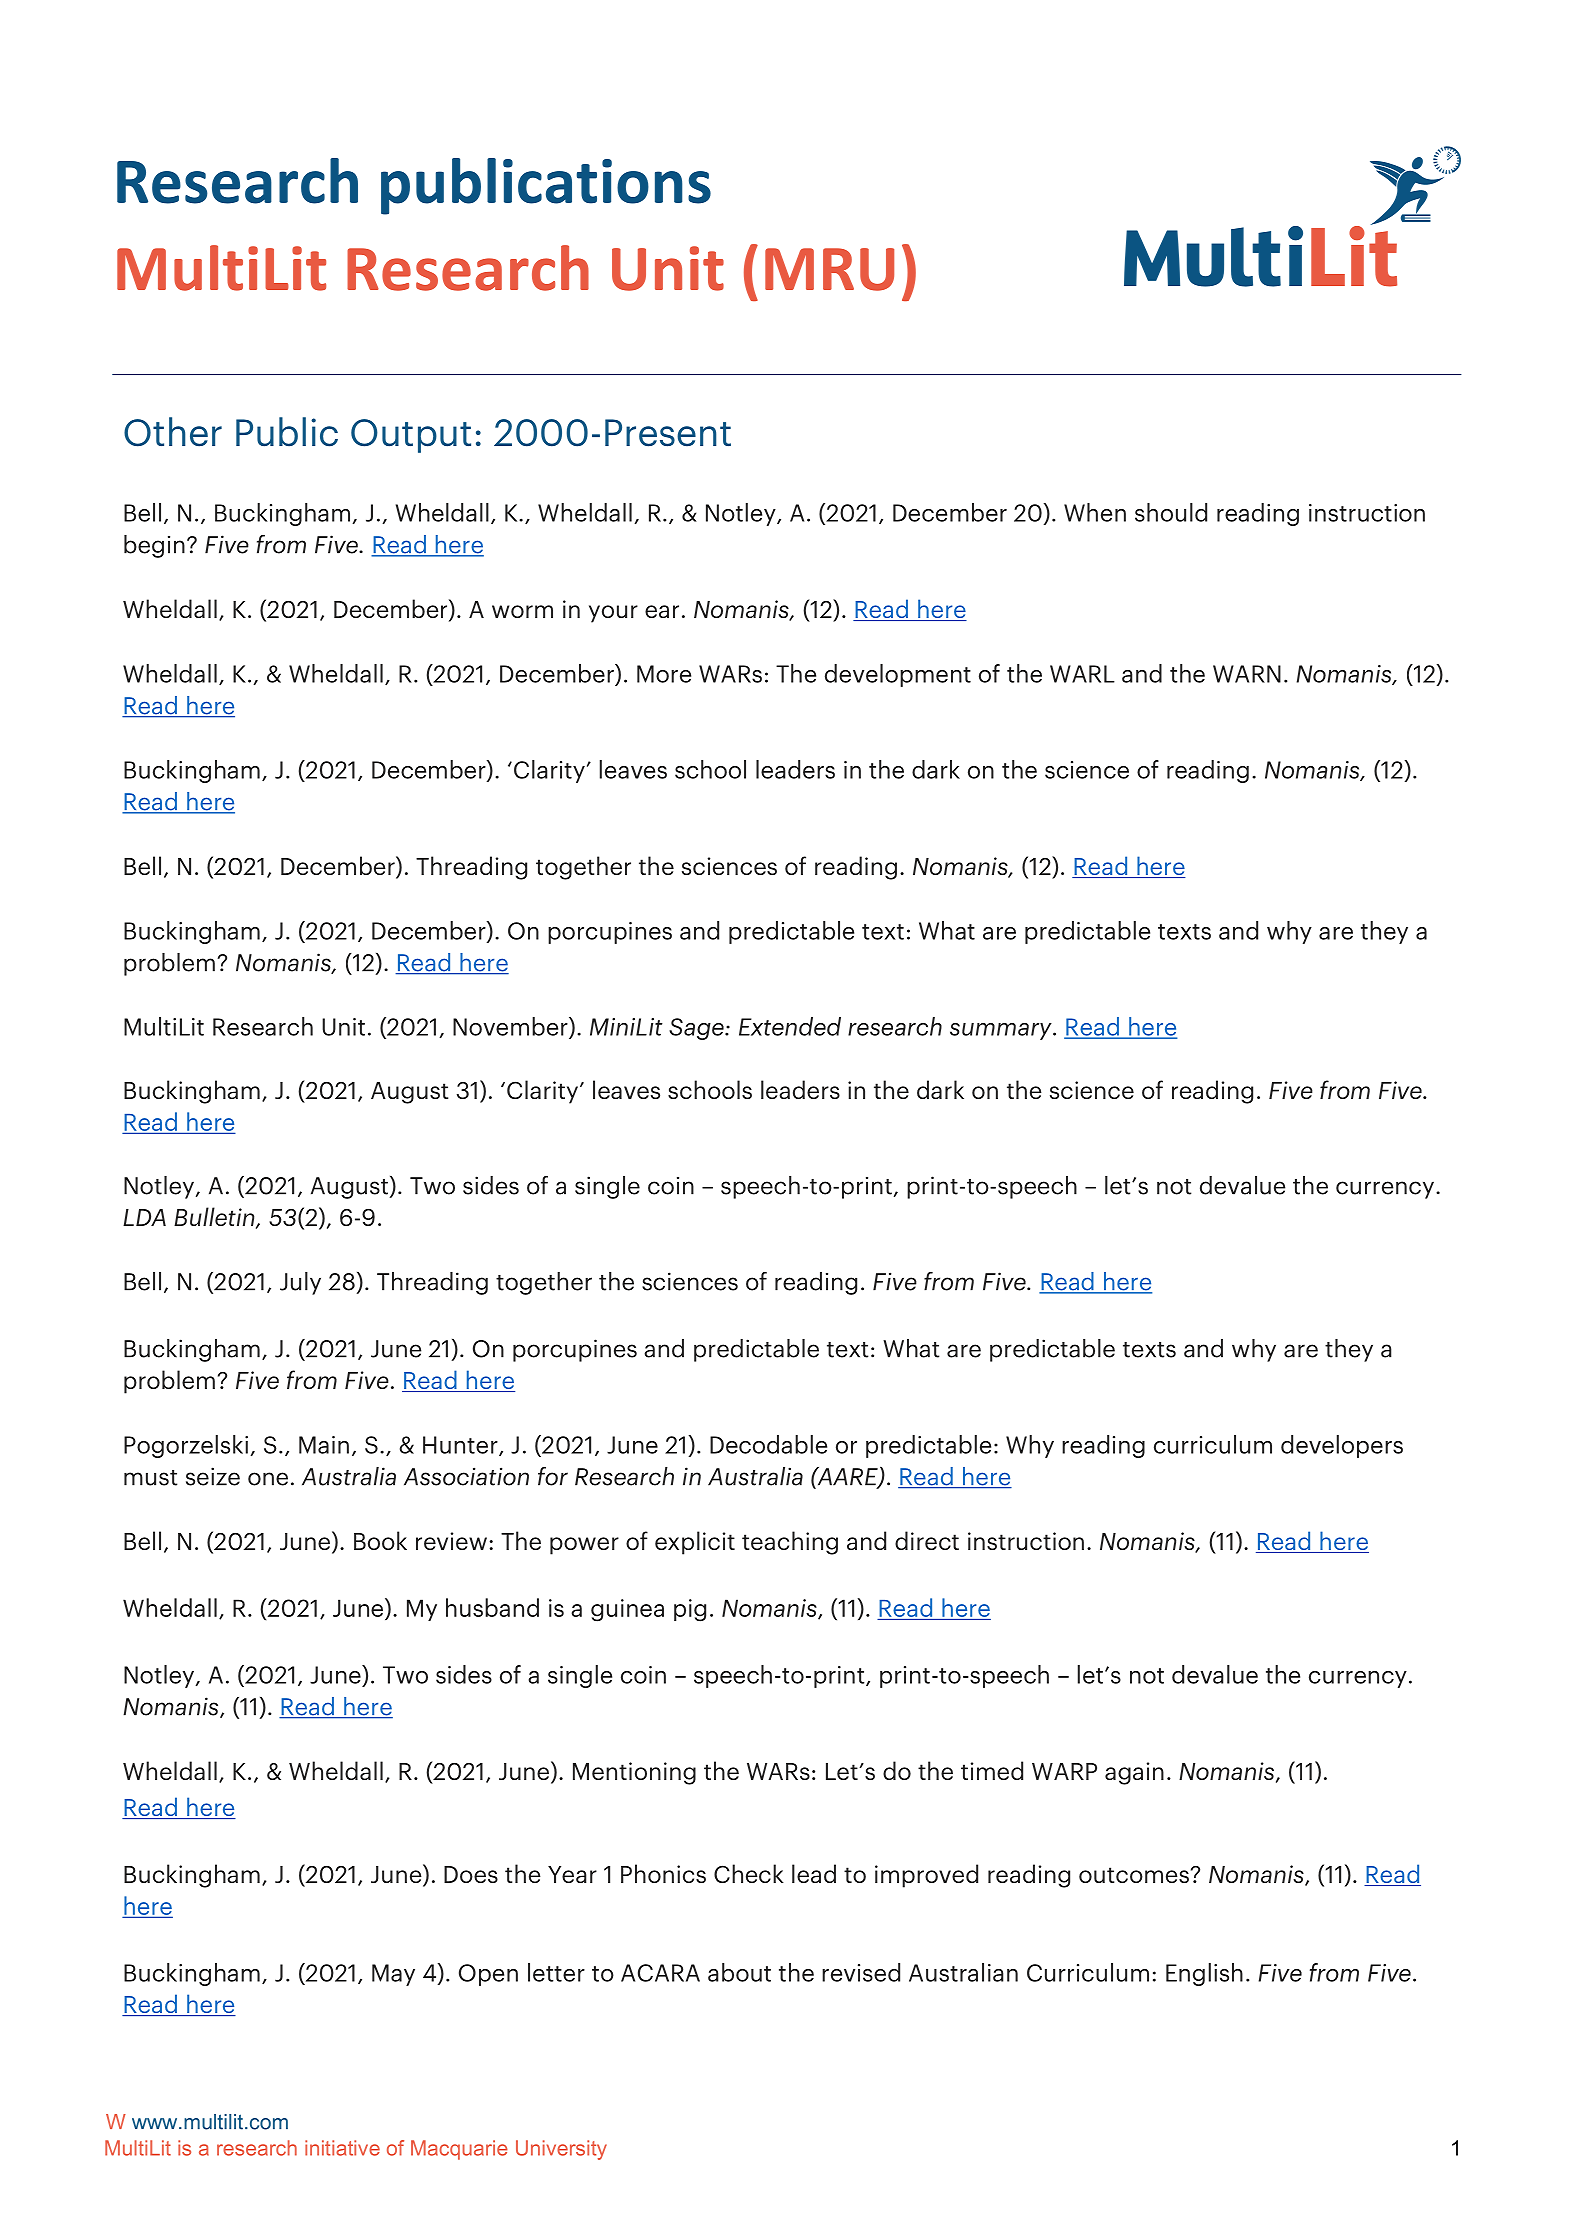 This screenshot has height=2226, width=1574. What do you see at coordinates (1204, 1974) in the screenshot?
I see `English` at bounding box center [1204, 1974].
